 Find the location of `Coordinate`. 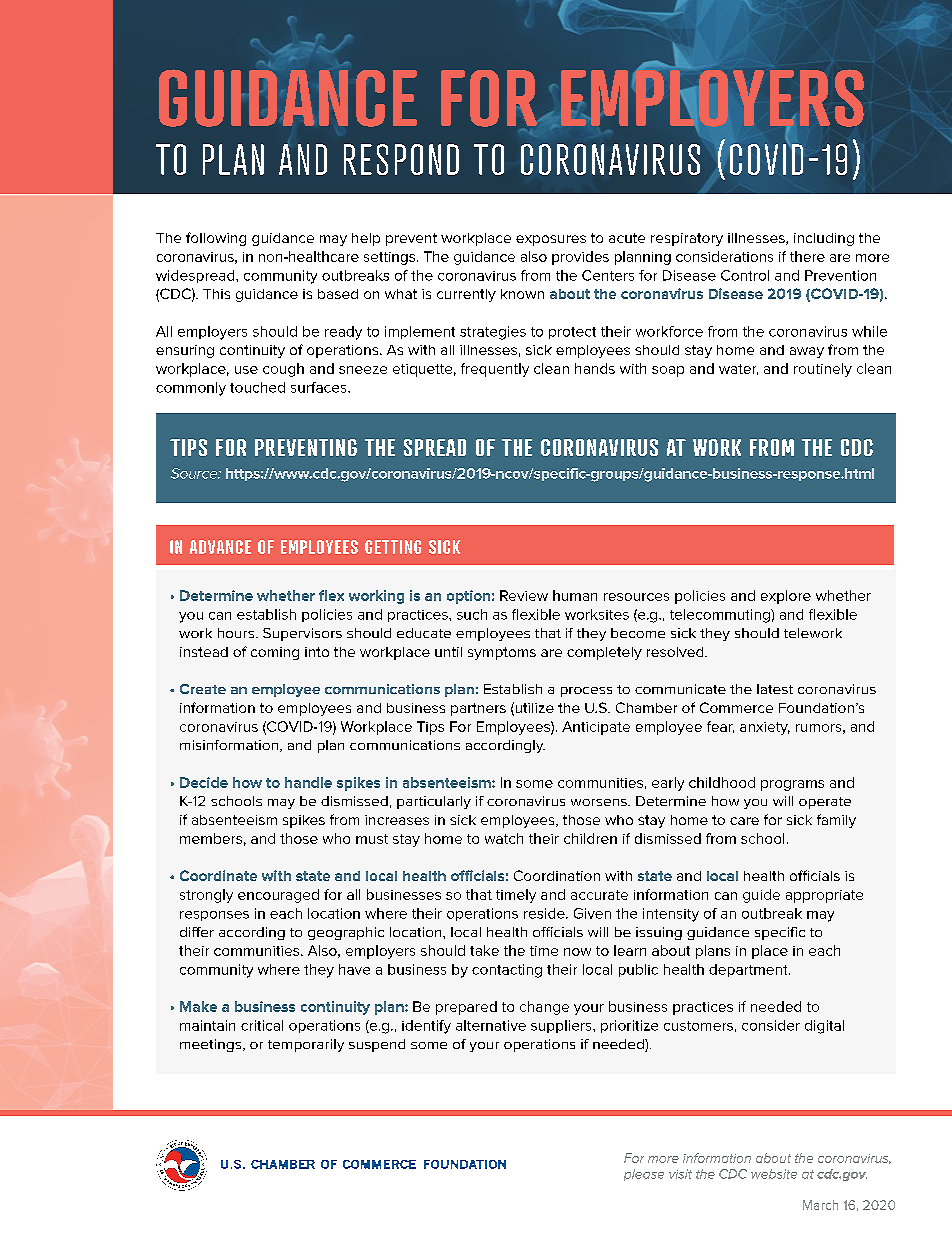

Coordinate is located at coordinates (218, 875).
